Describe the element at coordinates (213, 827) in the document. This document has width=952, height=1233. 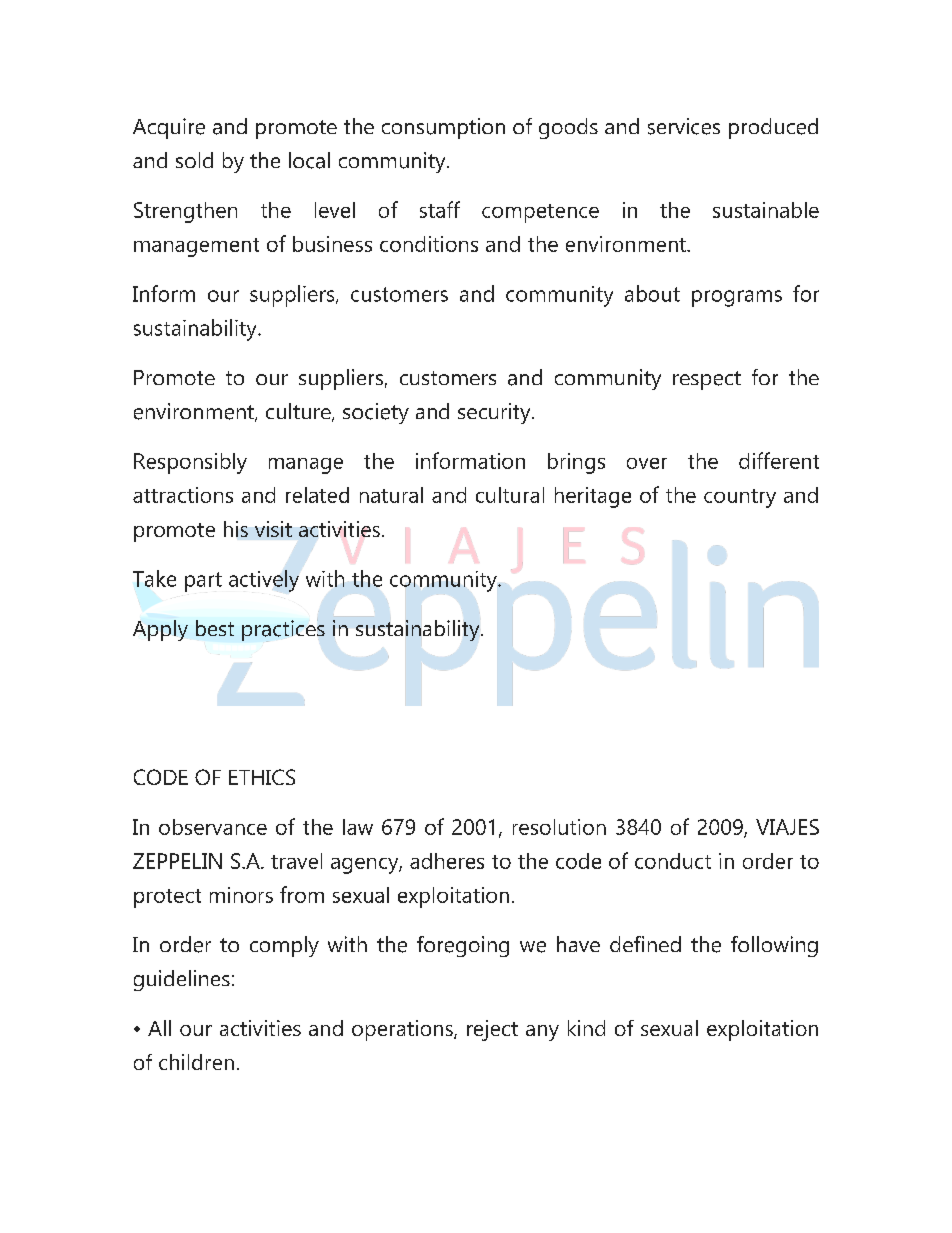
I see `observance` at that location.
